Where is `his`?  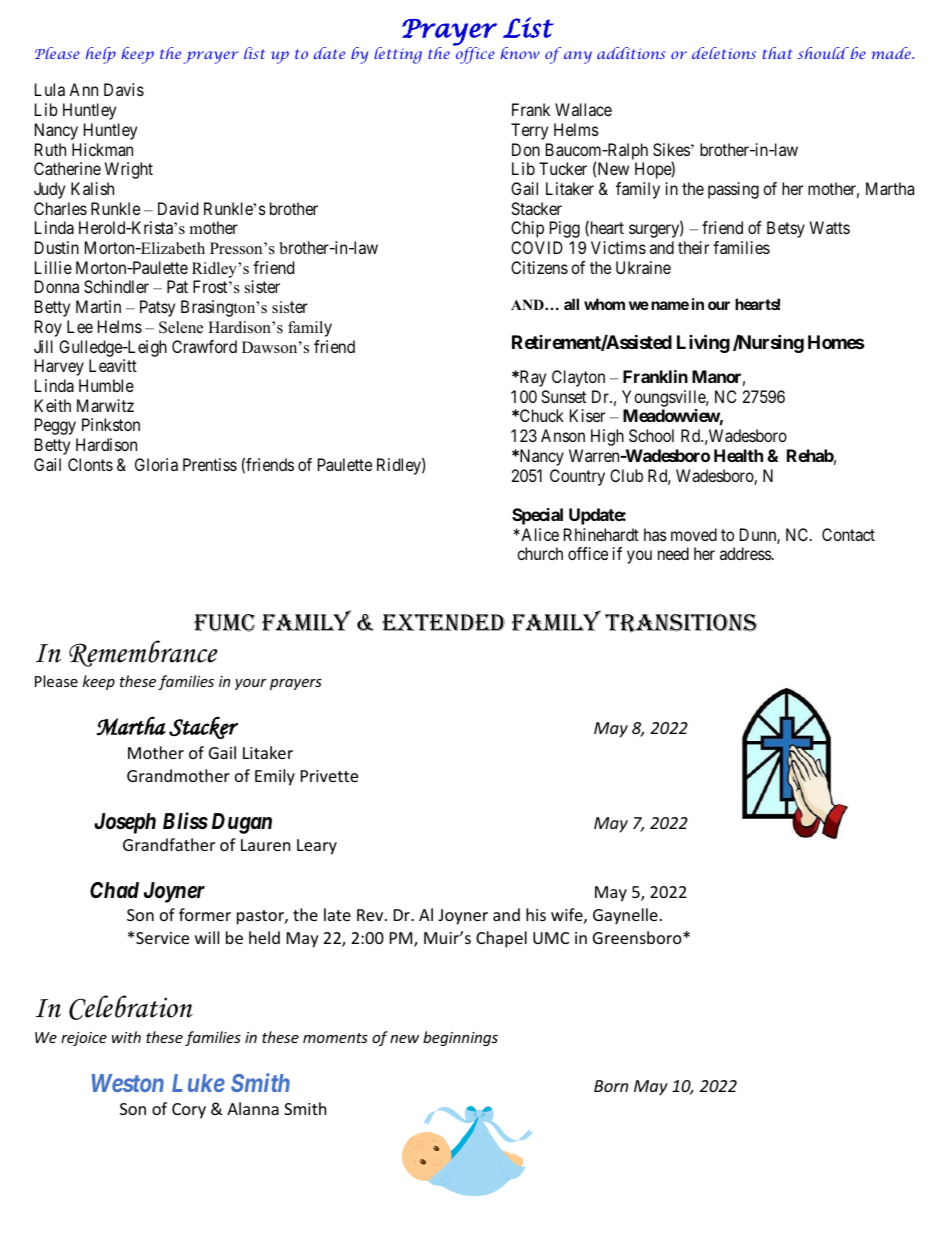 his is located at coordinates (536, 914).
